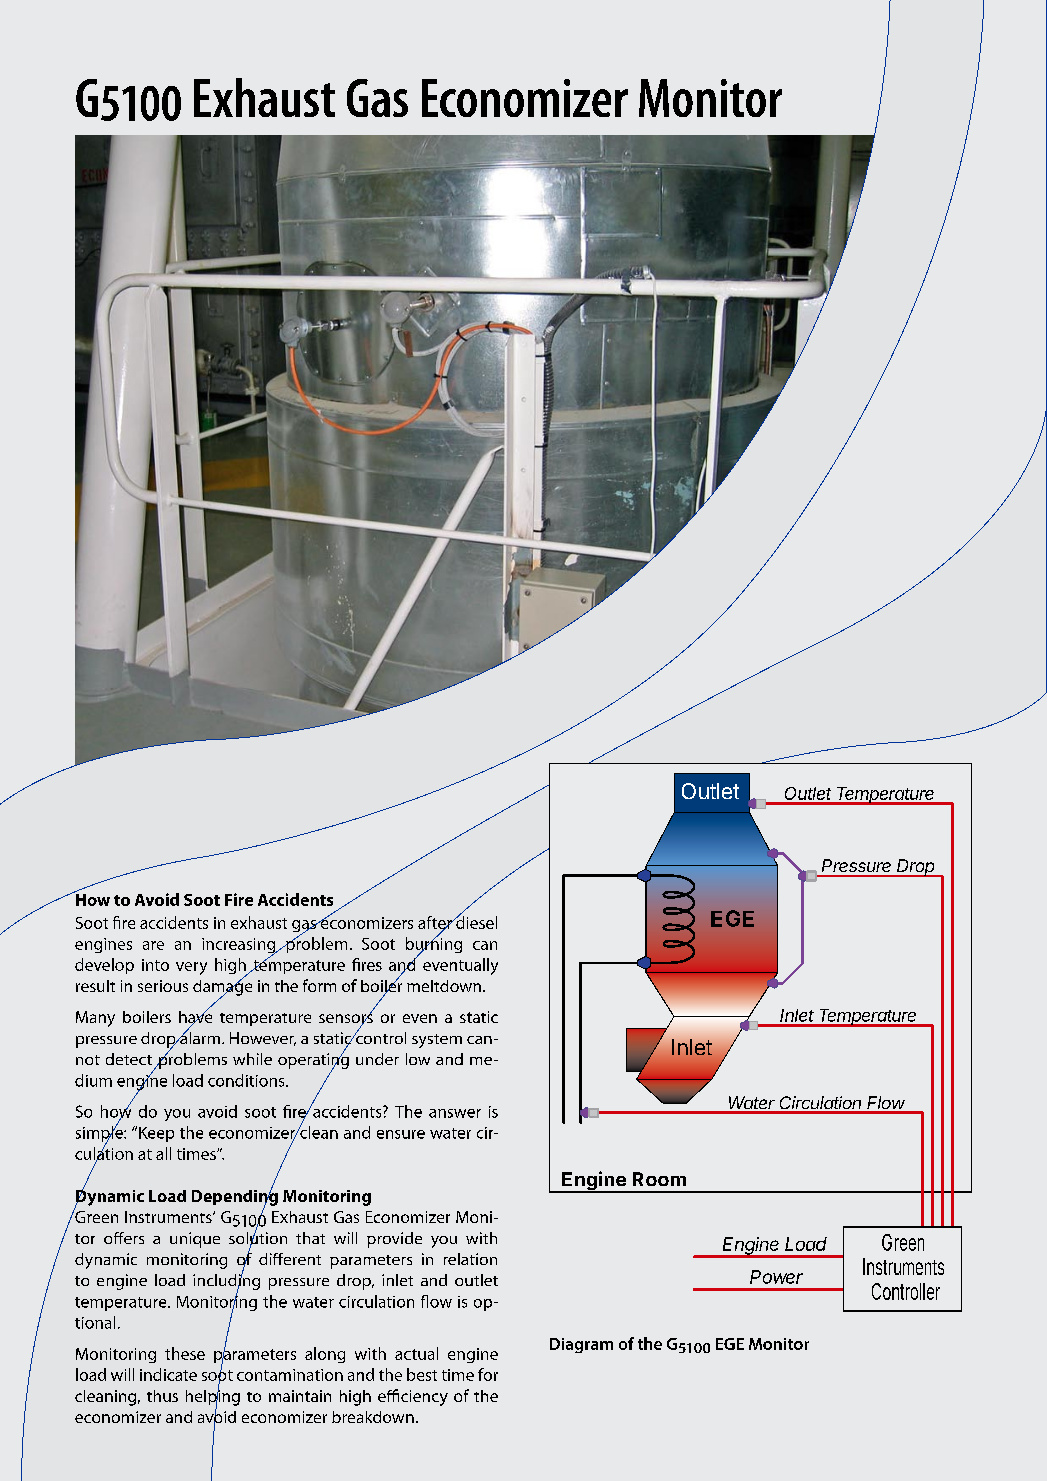 Image resolution: width=1047 pixels, height=1481 pixels. What do you see at coordinates (475, 921) in the screenshot?
I see `diesel` at bounding box center [475, 921].
